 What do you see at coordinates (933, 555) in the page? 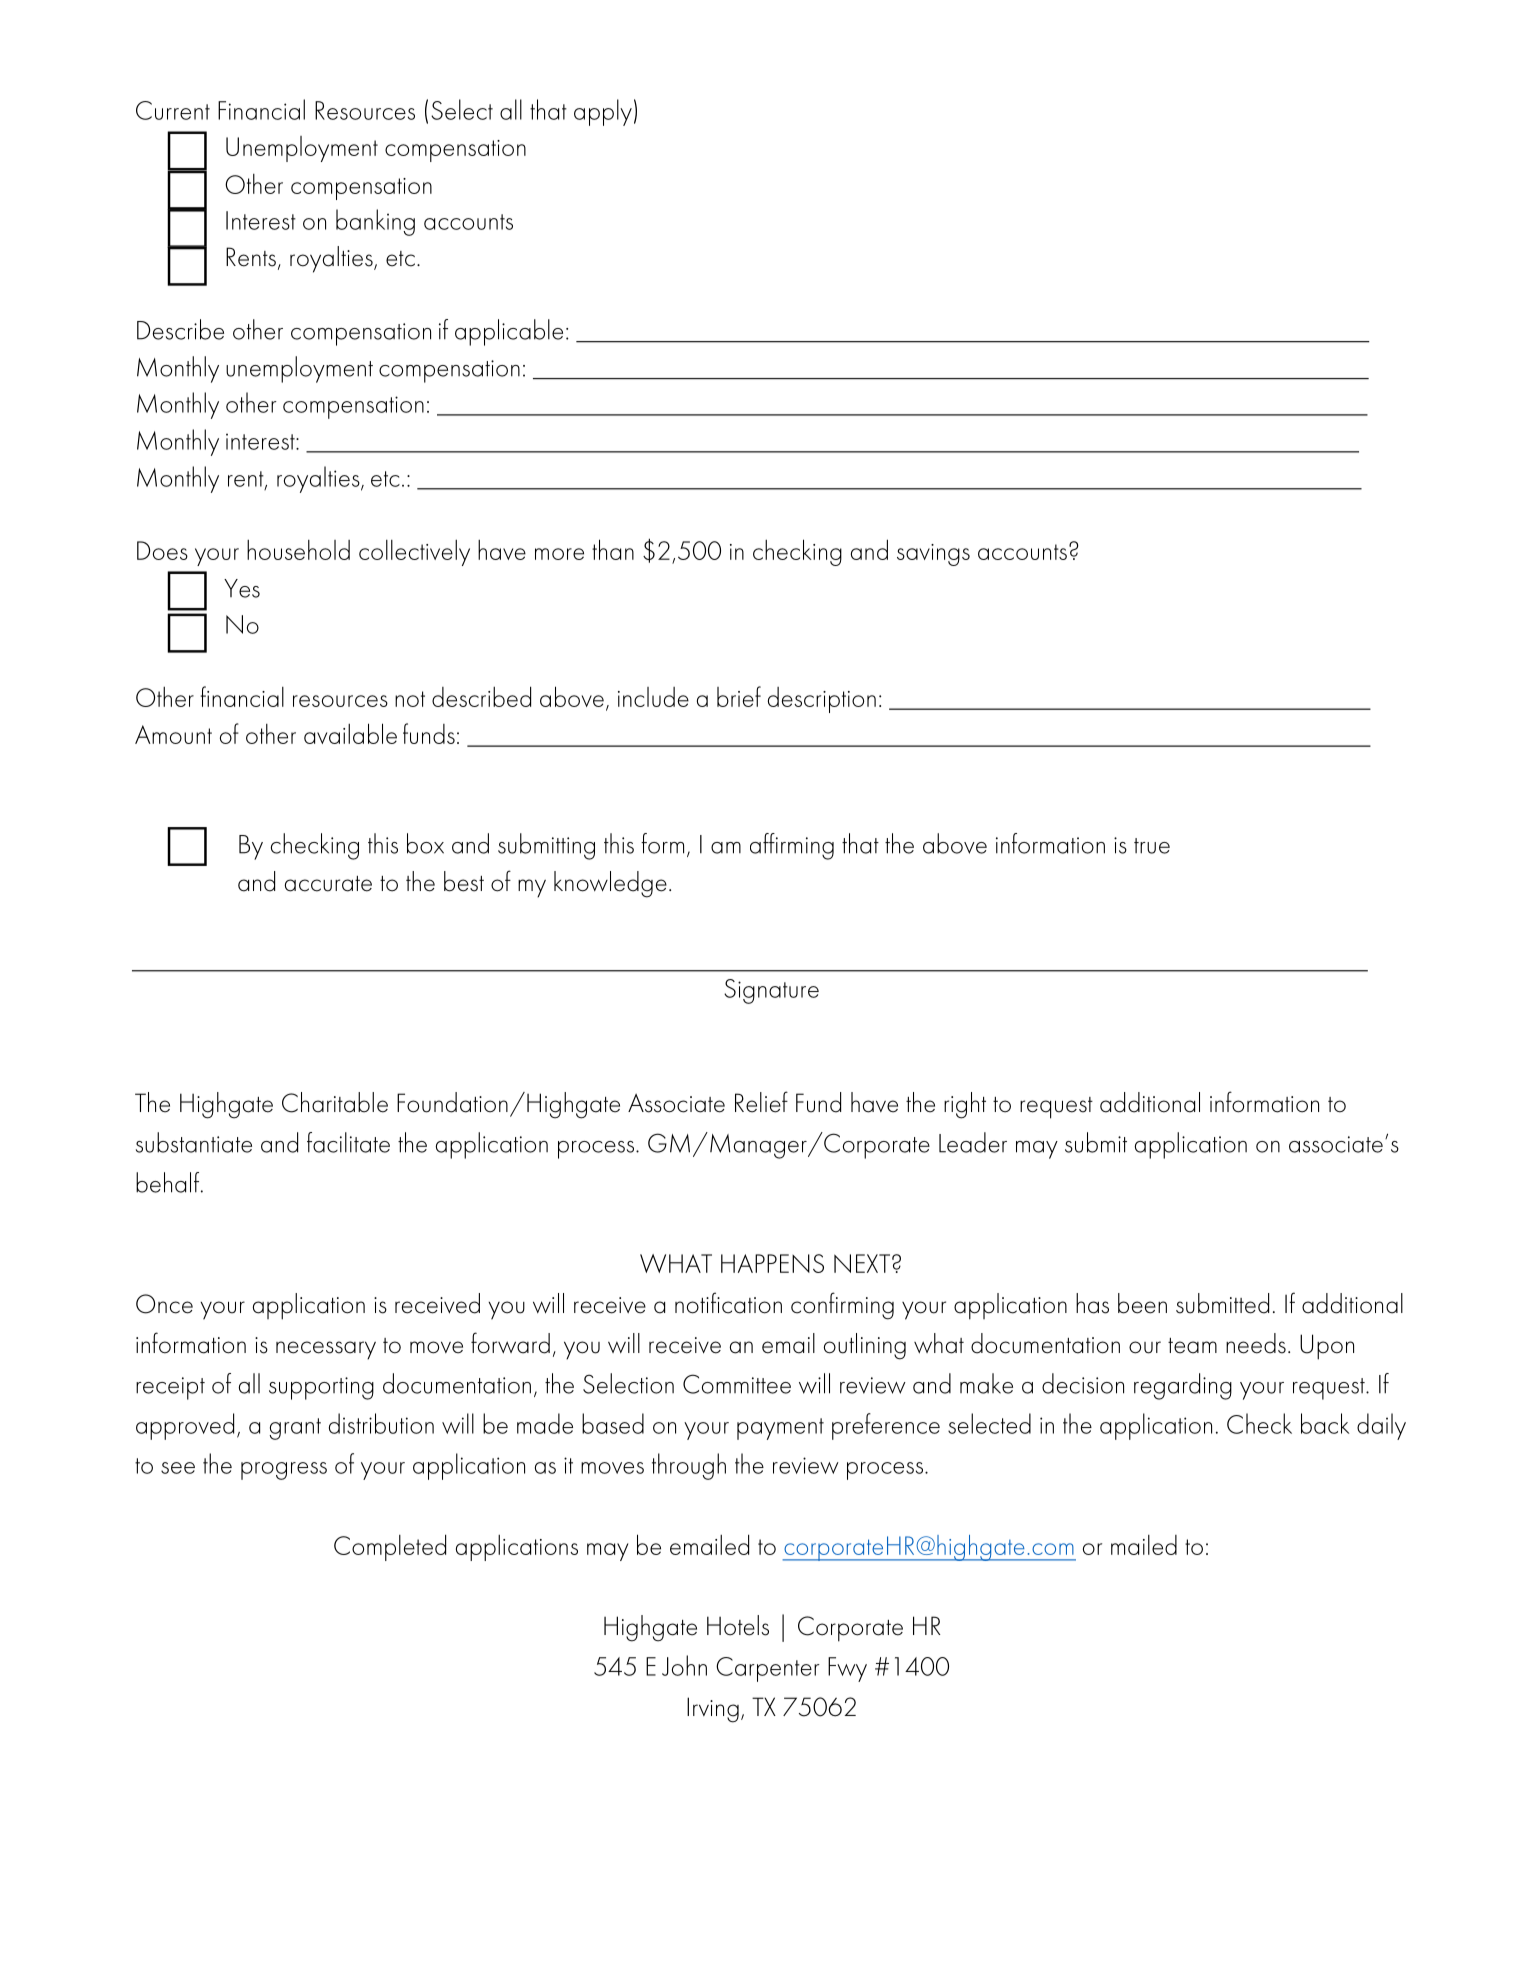
I see `savings` at bounding box center [933, 555].
